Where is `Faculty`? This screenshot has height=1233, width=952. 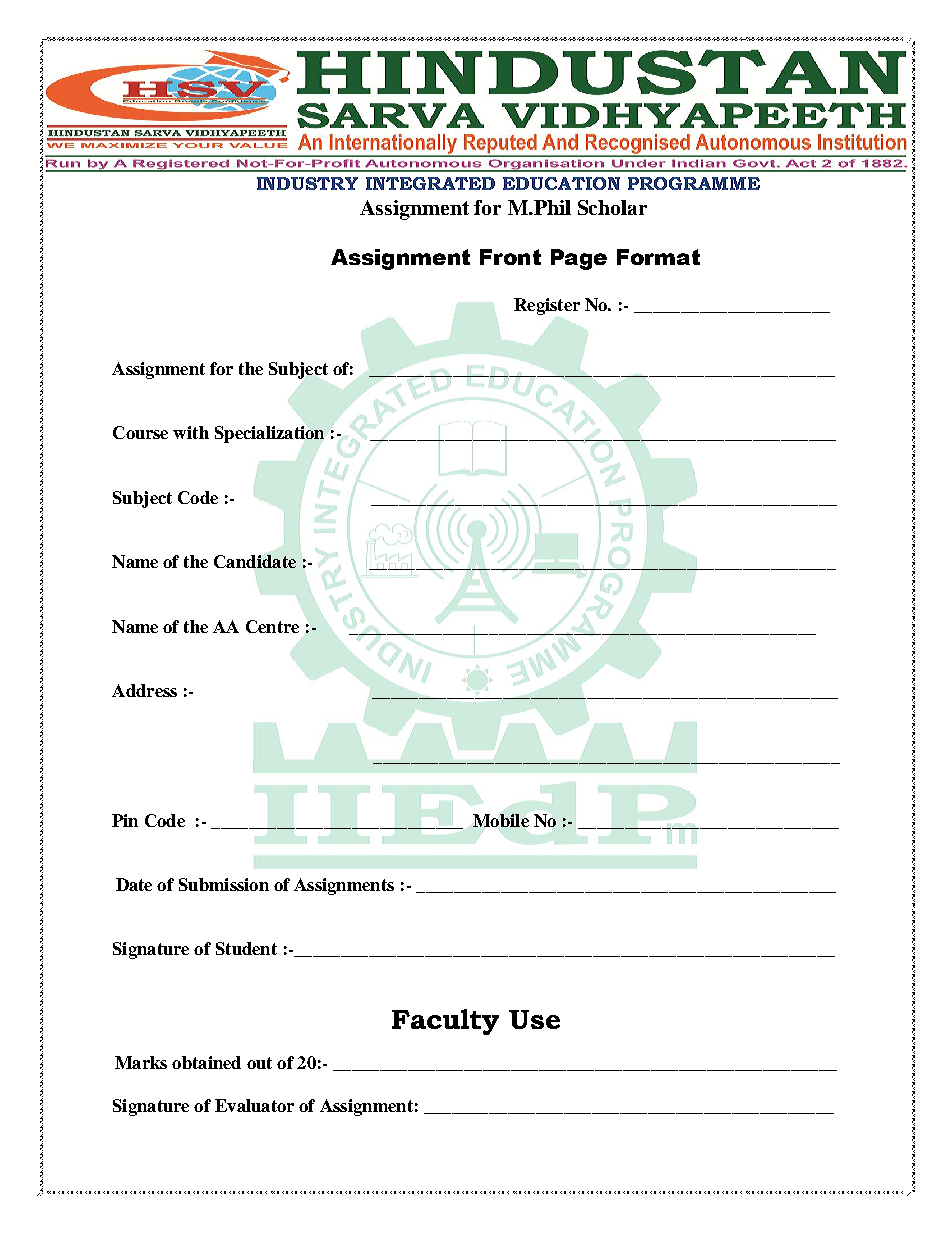
Faculty is located at coordinates (445, 1022).
